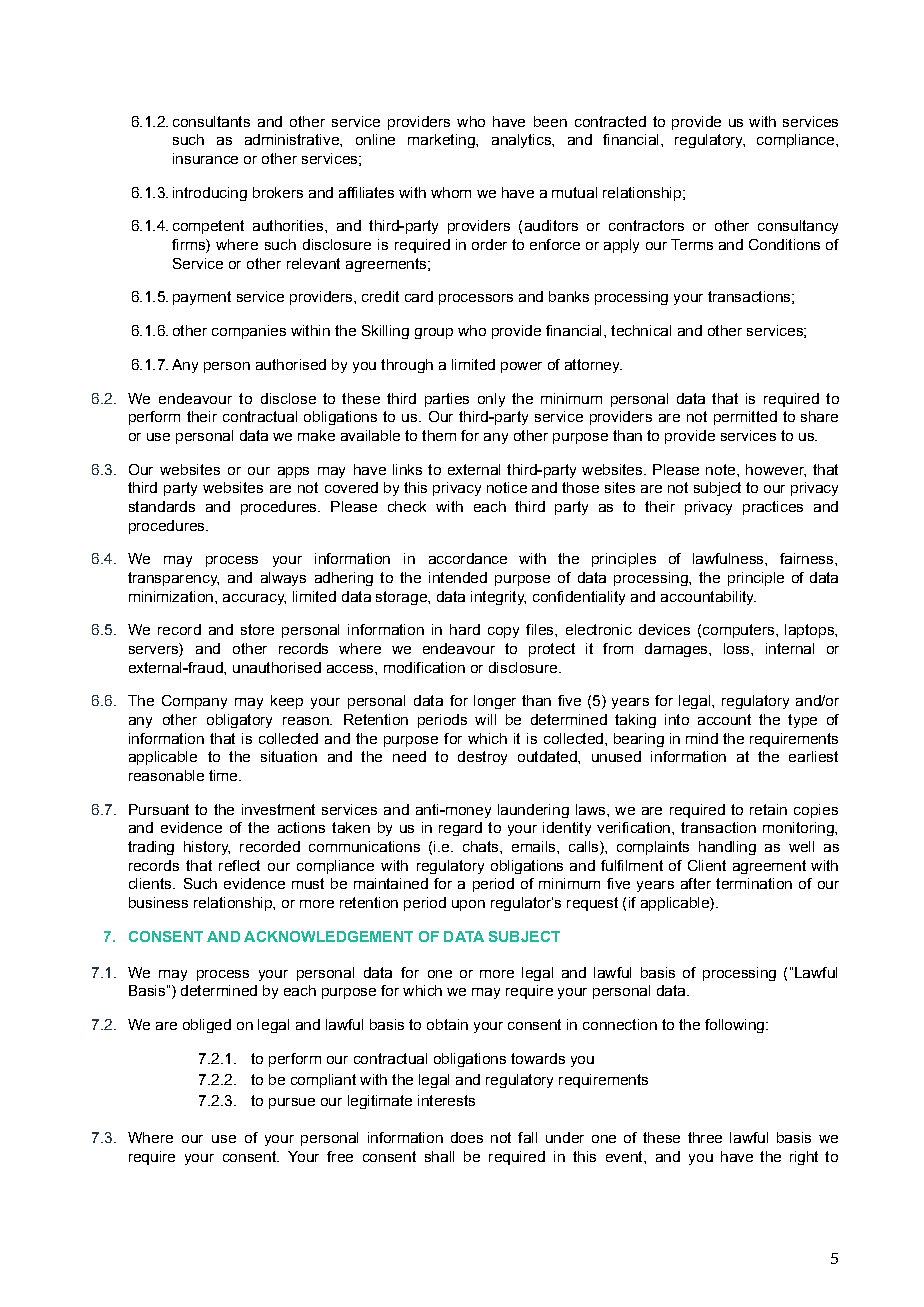 The width and height of the page is (924, 1307). What do you see at coordinates (467, 1137) in the page?
I see `does` at bounding box center [467, 1137].
